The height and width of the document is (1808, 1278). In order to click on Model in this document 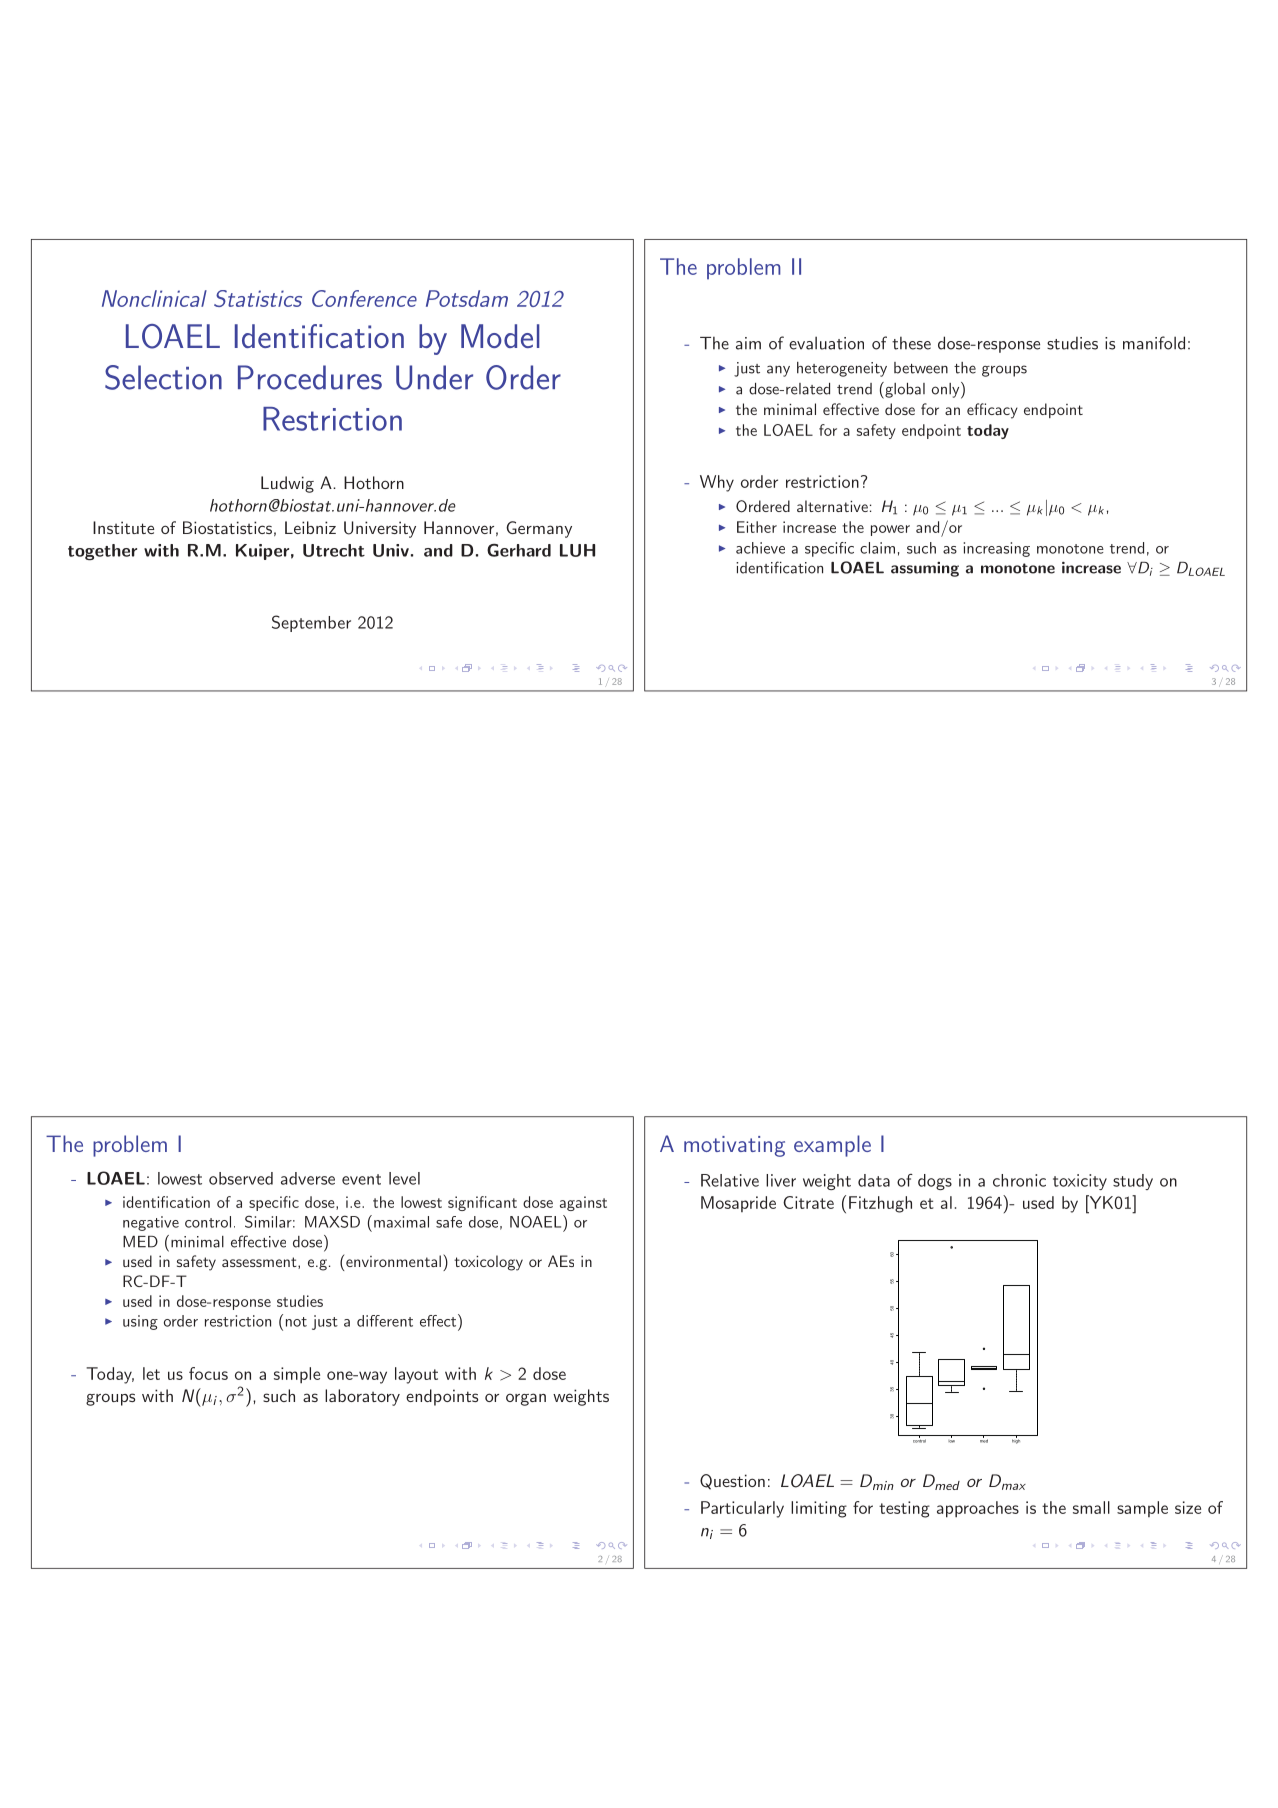, I will do `click(500, 336)`.
